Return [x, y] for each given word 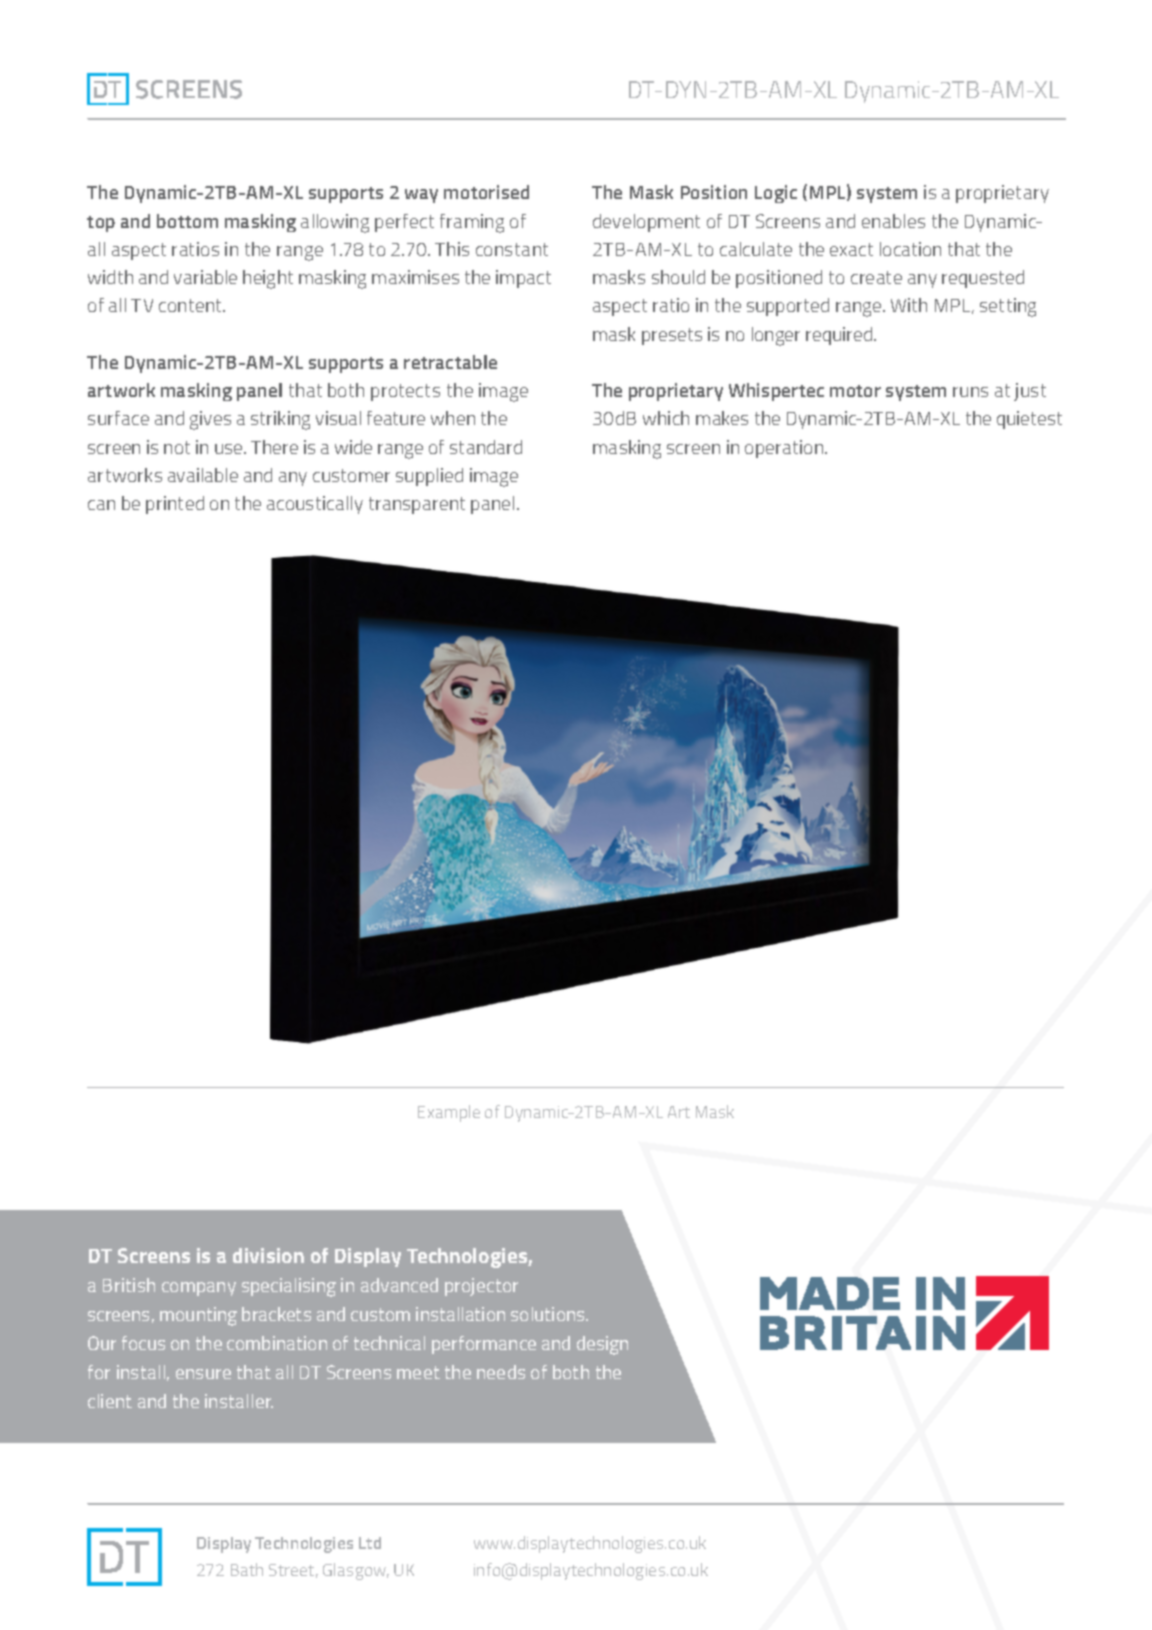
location [910, 249]
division [268, 1255]
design [602, 1345]
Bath [247, 1569]
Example [449, 1113]
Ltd [370, 1543]
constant [512, 249]
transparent [417, 505]
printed [175, 505]
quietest [1029, 420]
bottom [187, 221]
